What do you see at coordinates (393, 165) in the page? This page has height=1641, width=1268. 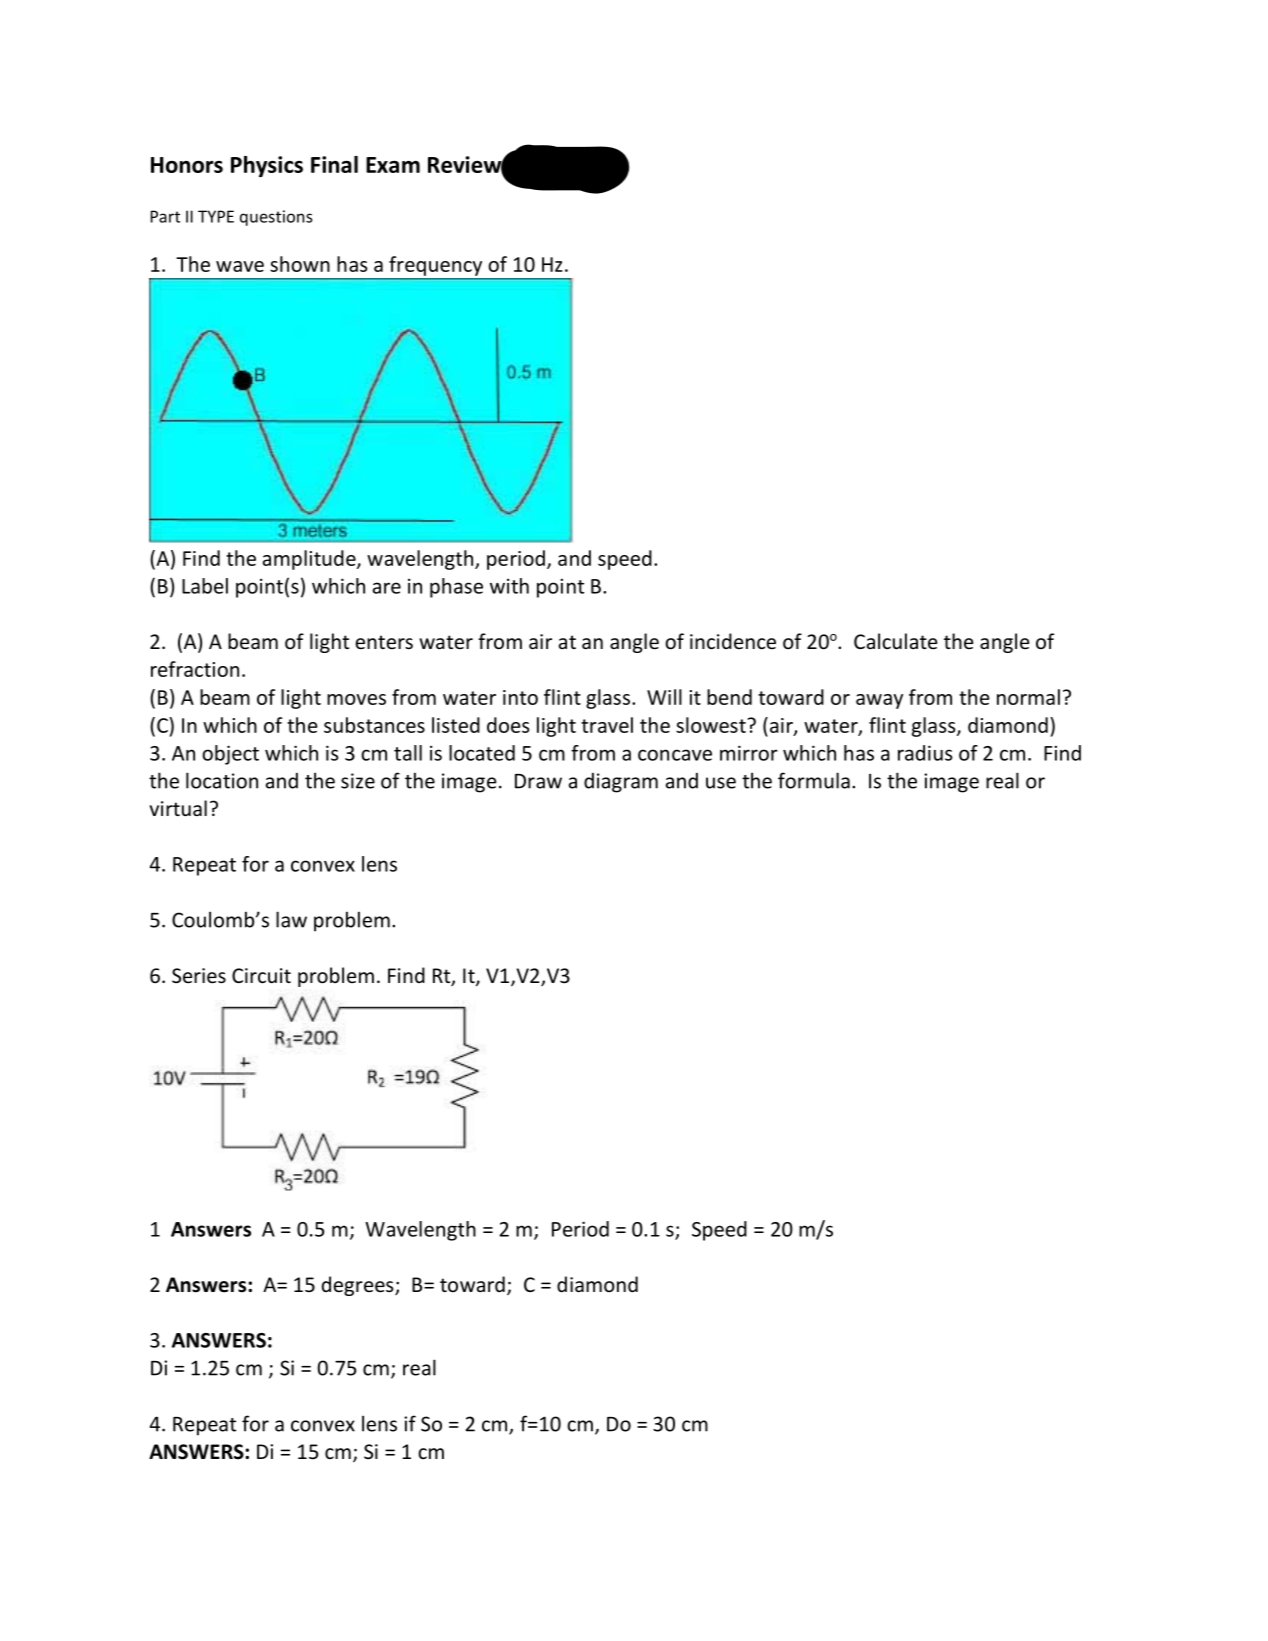 I see `Exam` at bounding box center [393, 165].
